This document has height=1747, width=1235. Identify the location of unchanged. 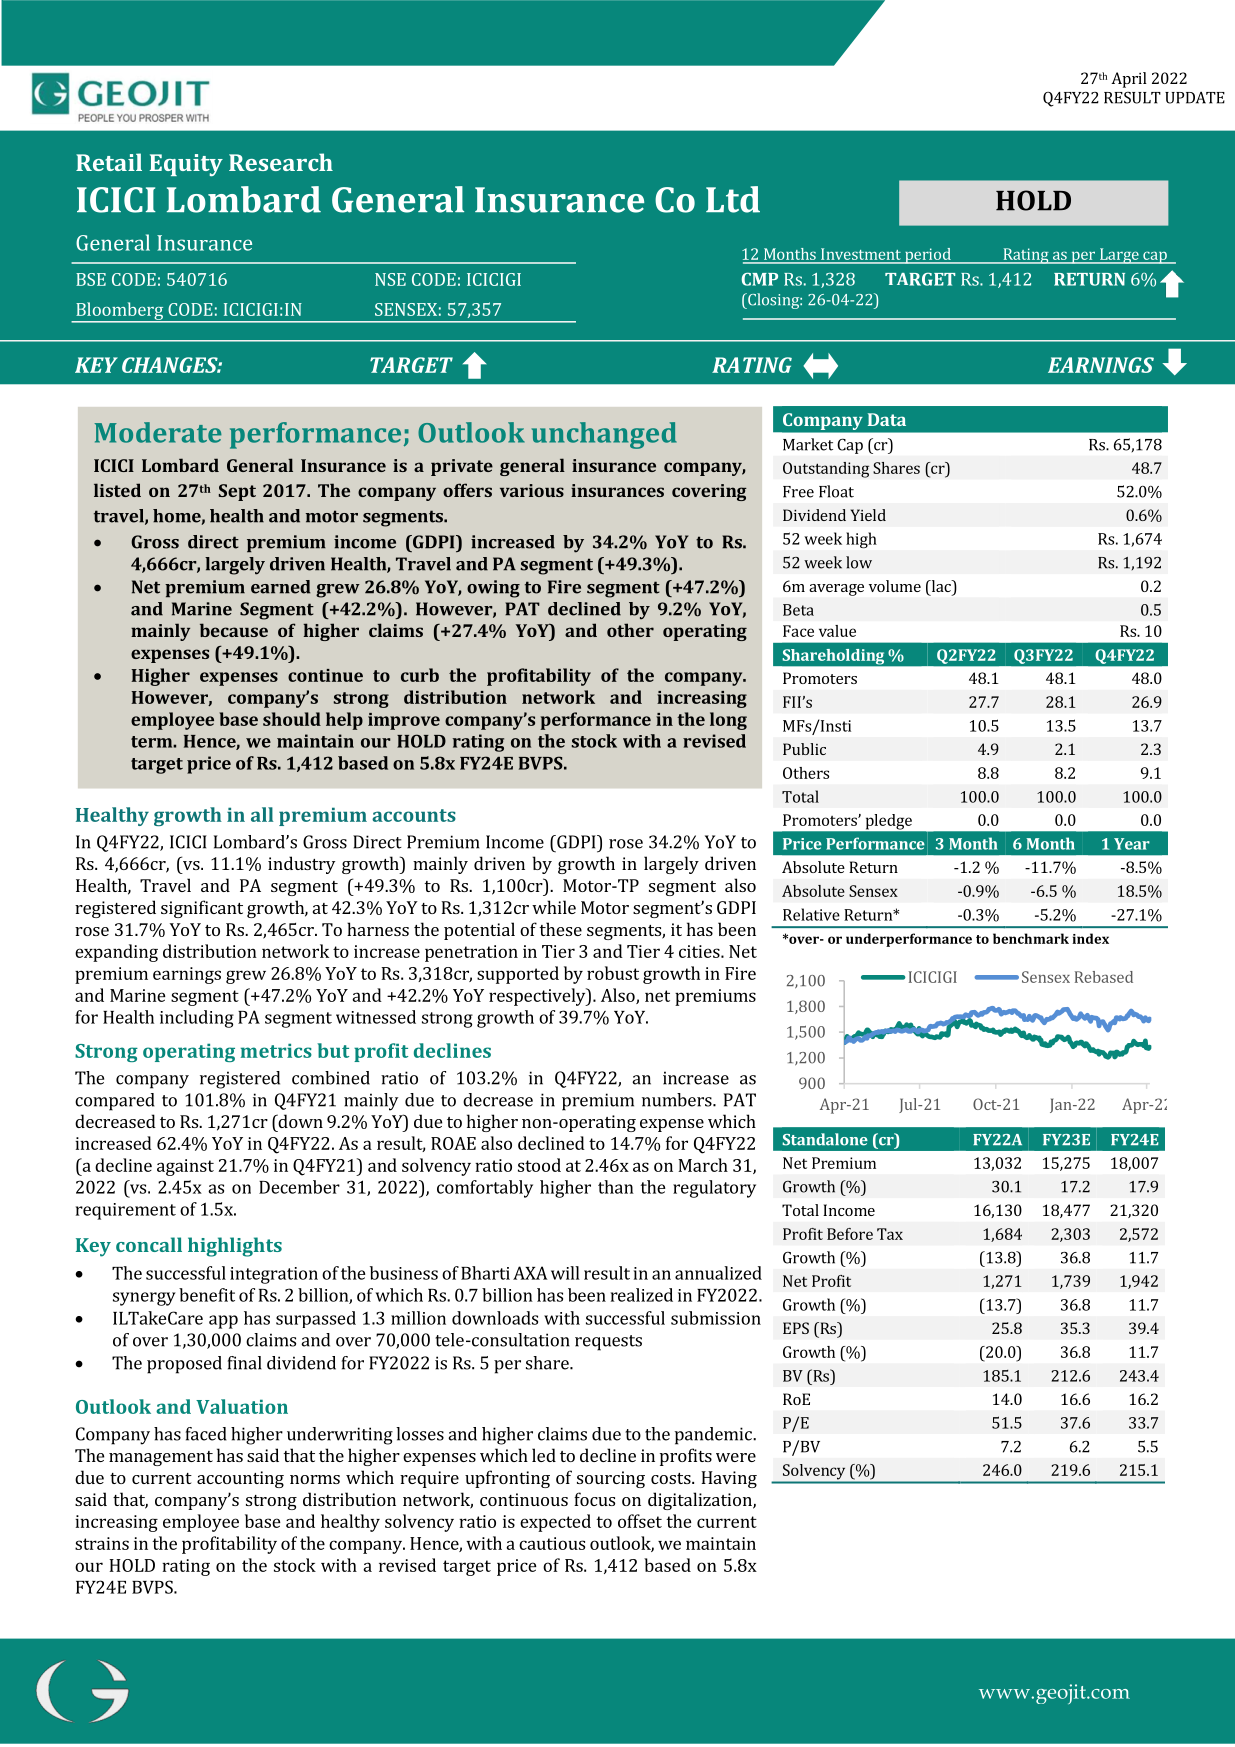
(604, 435).
